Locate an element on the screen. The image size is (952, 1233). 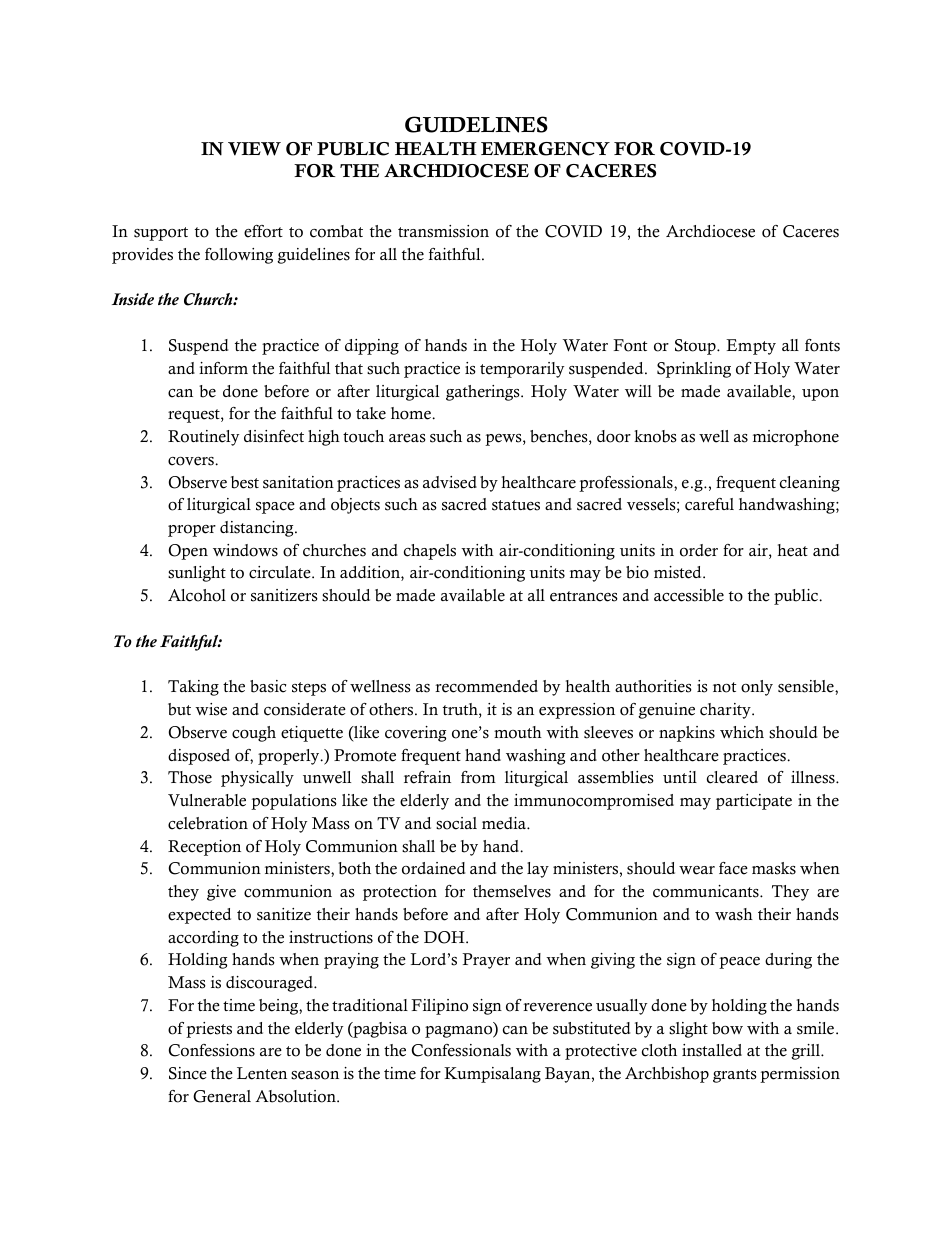
Empty is located at coordinates (751, 347).
